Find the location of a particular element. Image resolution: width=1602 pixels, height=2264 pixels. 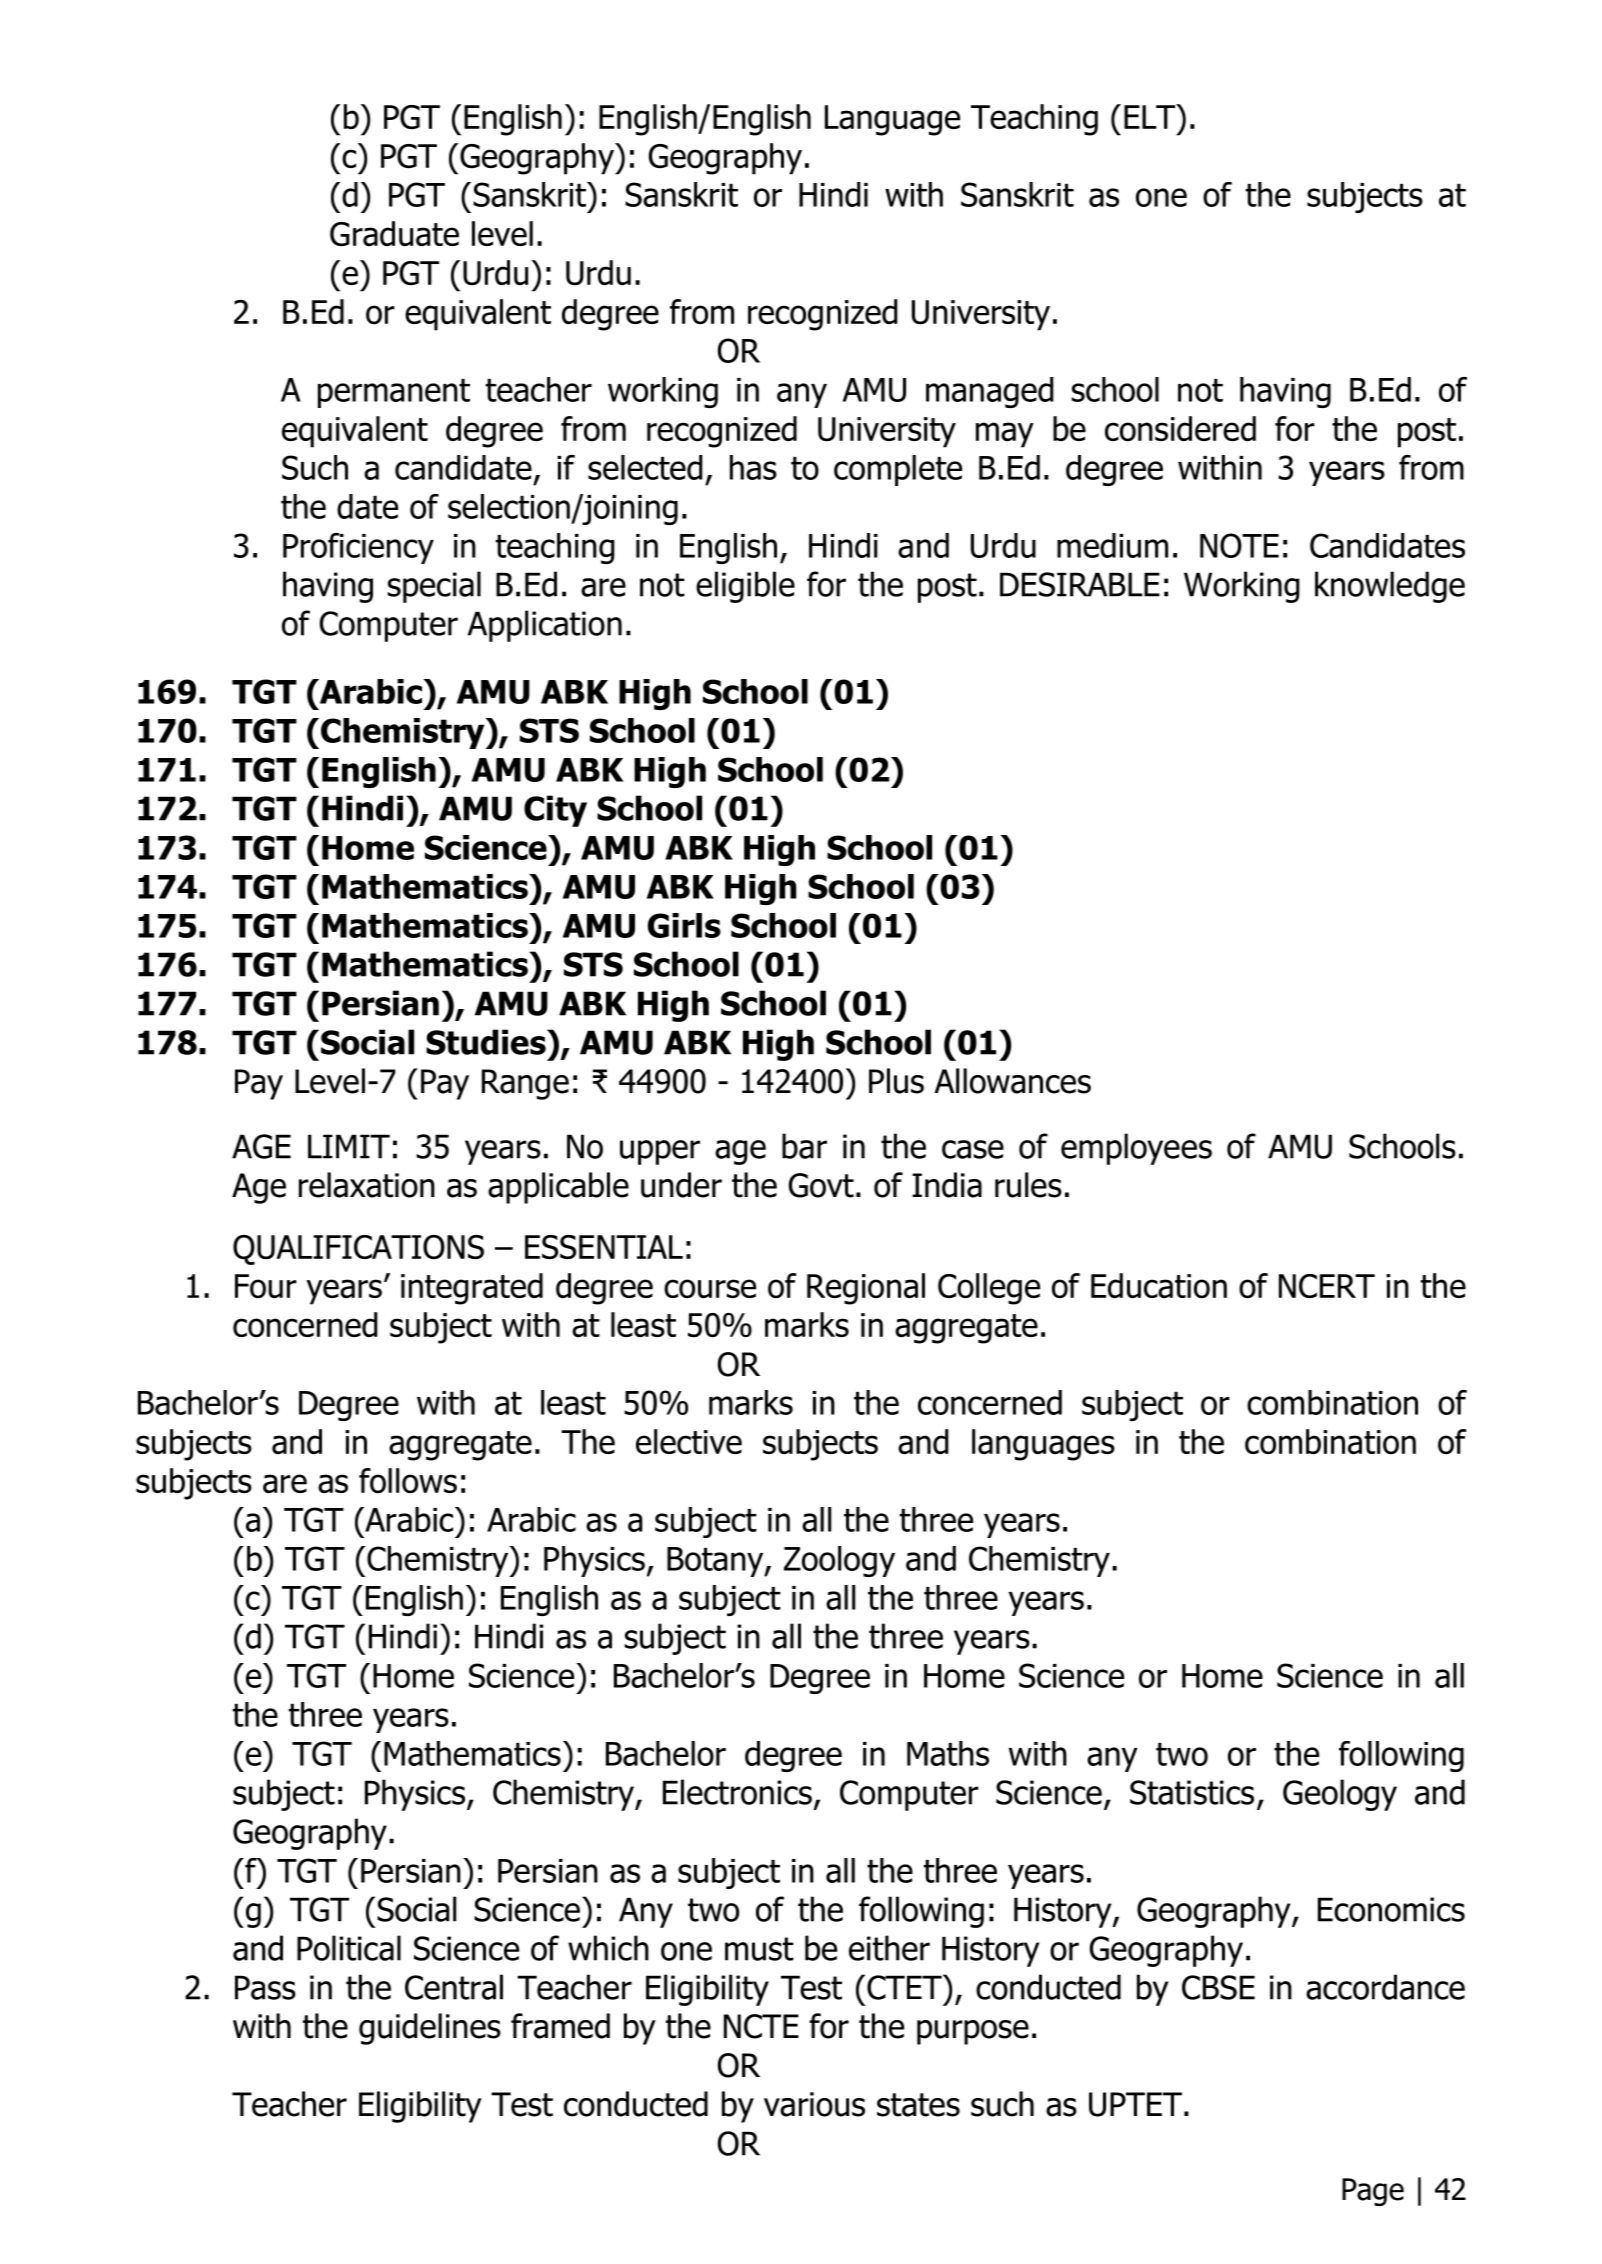

bar is located at coordinates (804, 1146).
